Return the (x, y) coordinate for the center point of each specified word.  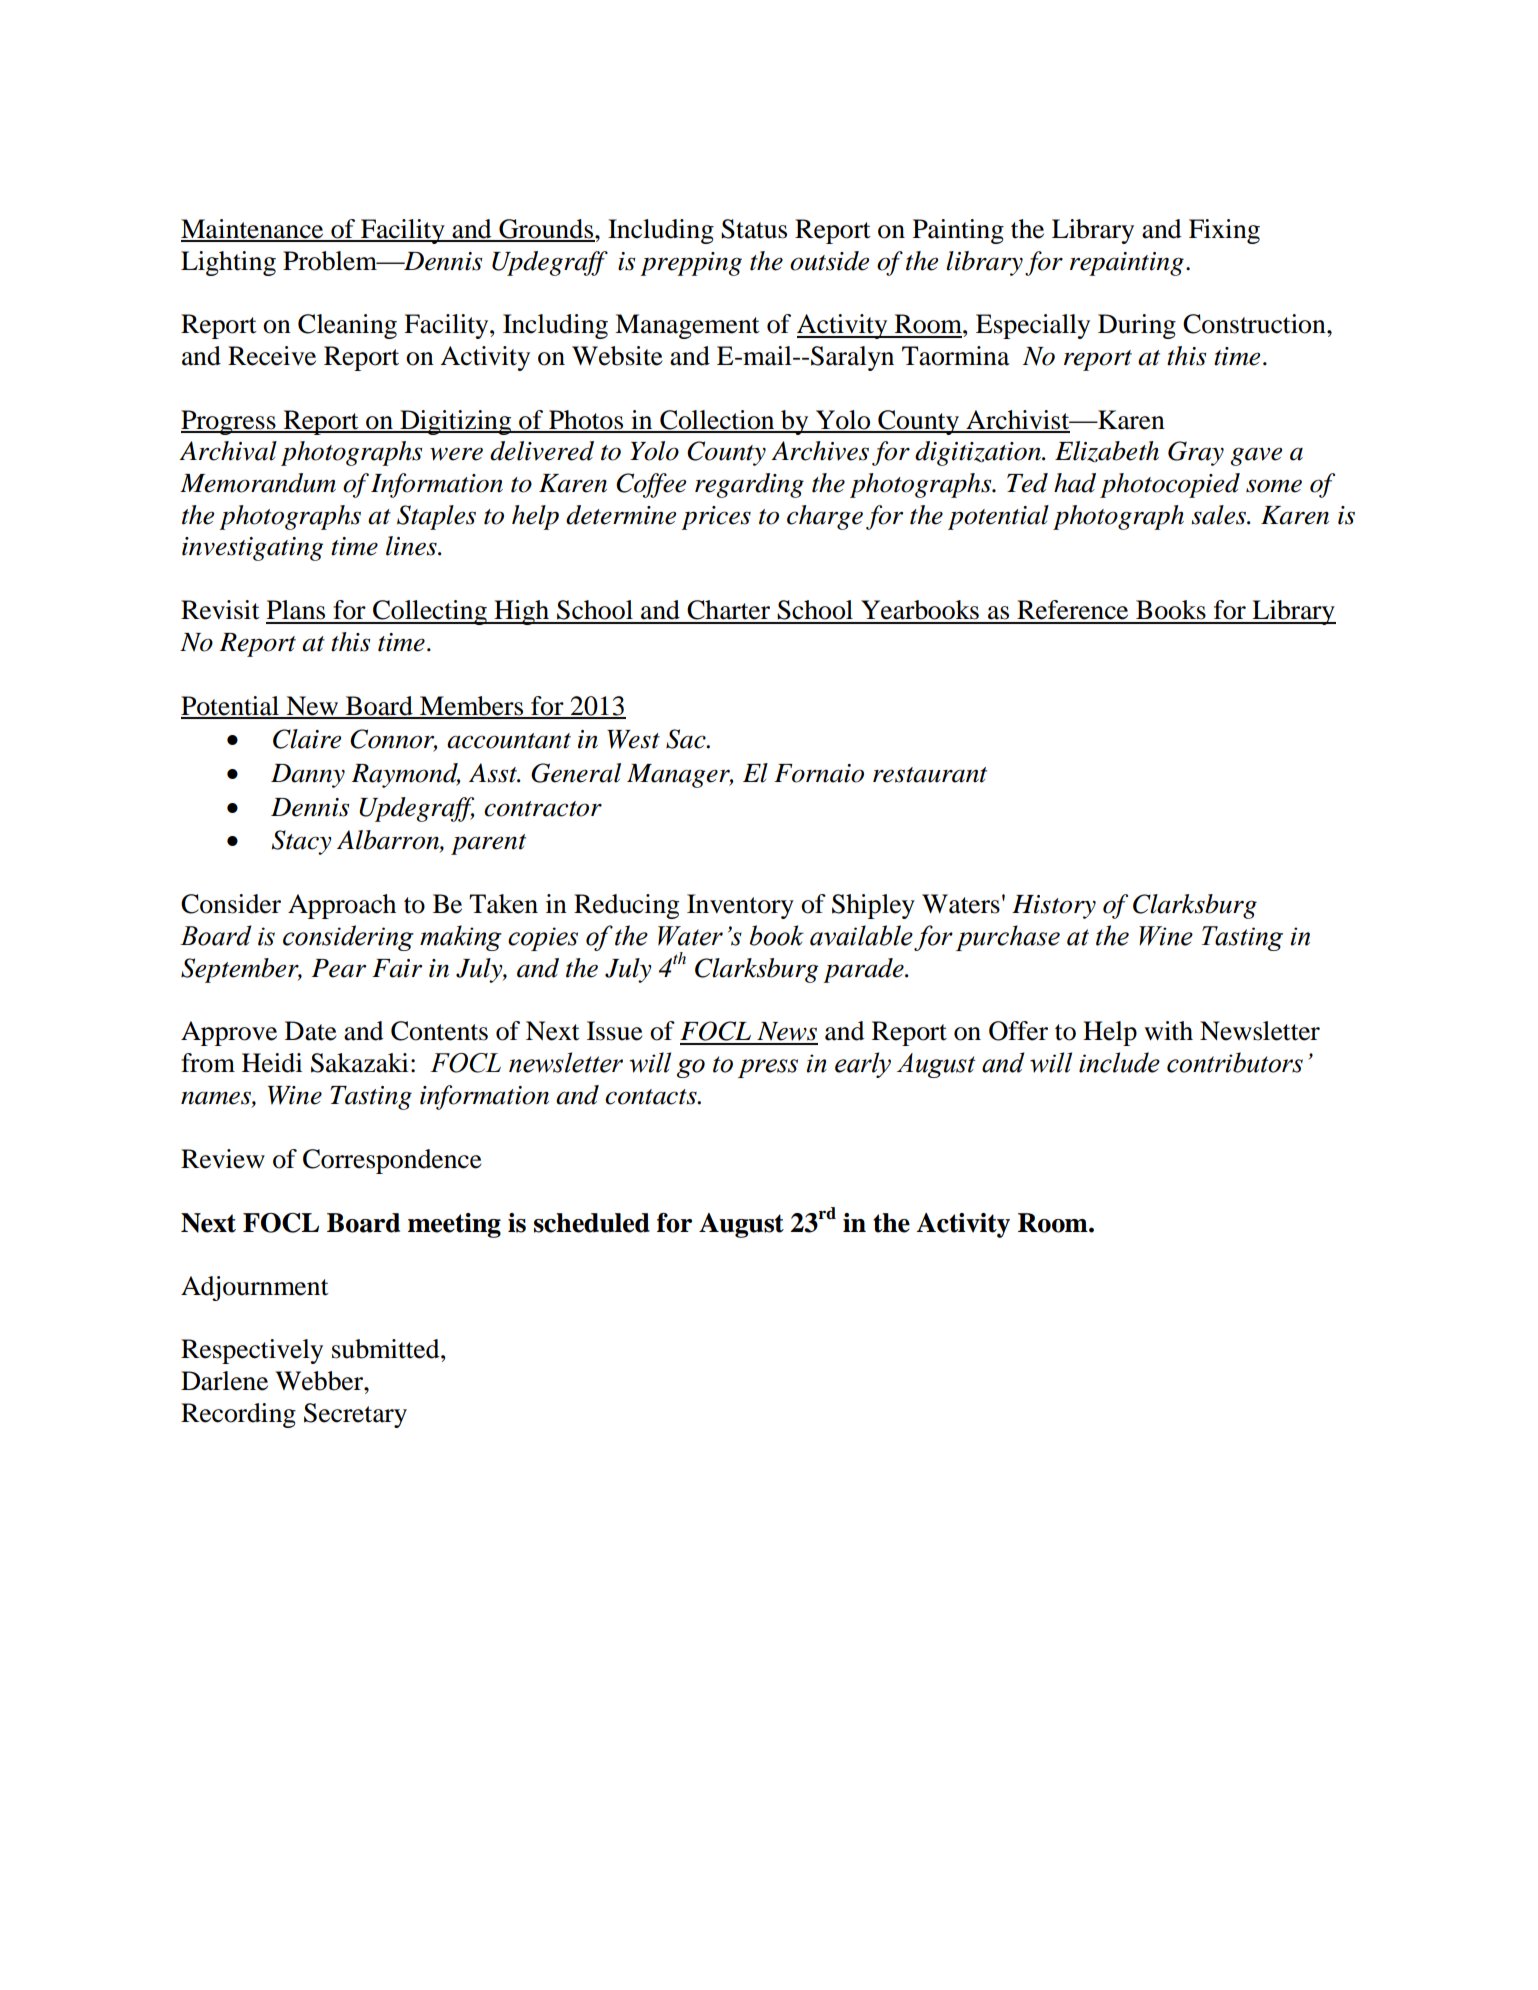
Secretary (355, 1415)
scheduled (592, 1223)
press (768, 1068)
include (1119, 1062)
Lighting (228, 263)
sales (1219, 515)
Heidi (272, 1063)
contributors (1235, 1062)
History (1054, 907)
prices (716, 518)
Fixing (1224, 231)
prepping (691, 264)
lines (412, 546)
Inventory (740, 906)
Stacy (302, 842)
